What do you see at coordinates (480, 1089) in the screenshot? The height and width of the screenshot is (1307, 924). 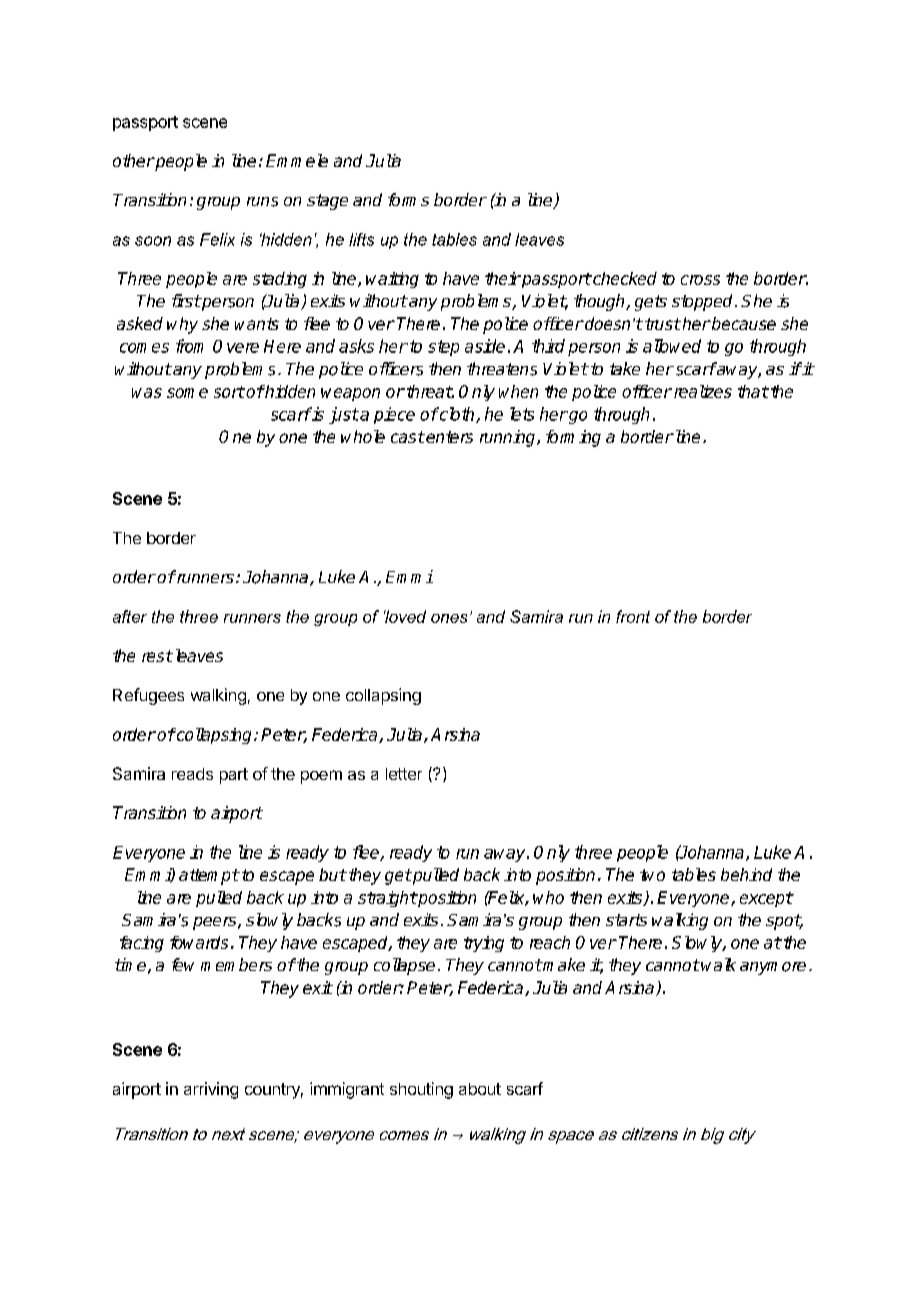 I see `about` at bounding box center [480, 1089].
